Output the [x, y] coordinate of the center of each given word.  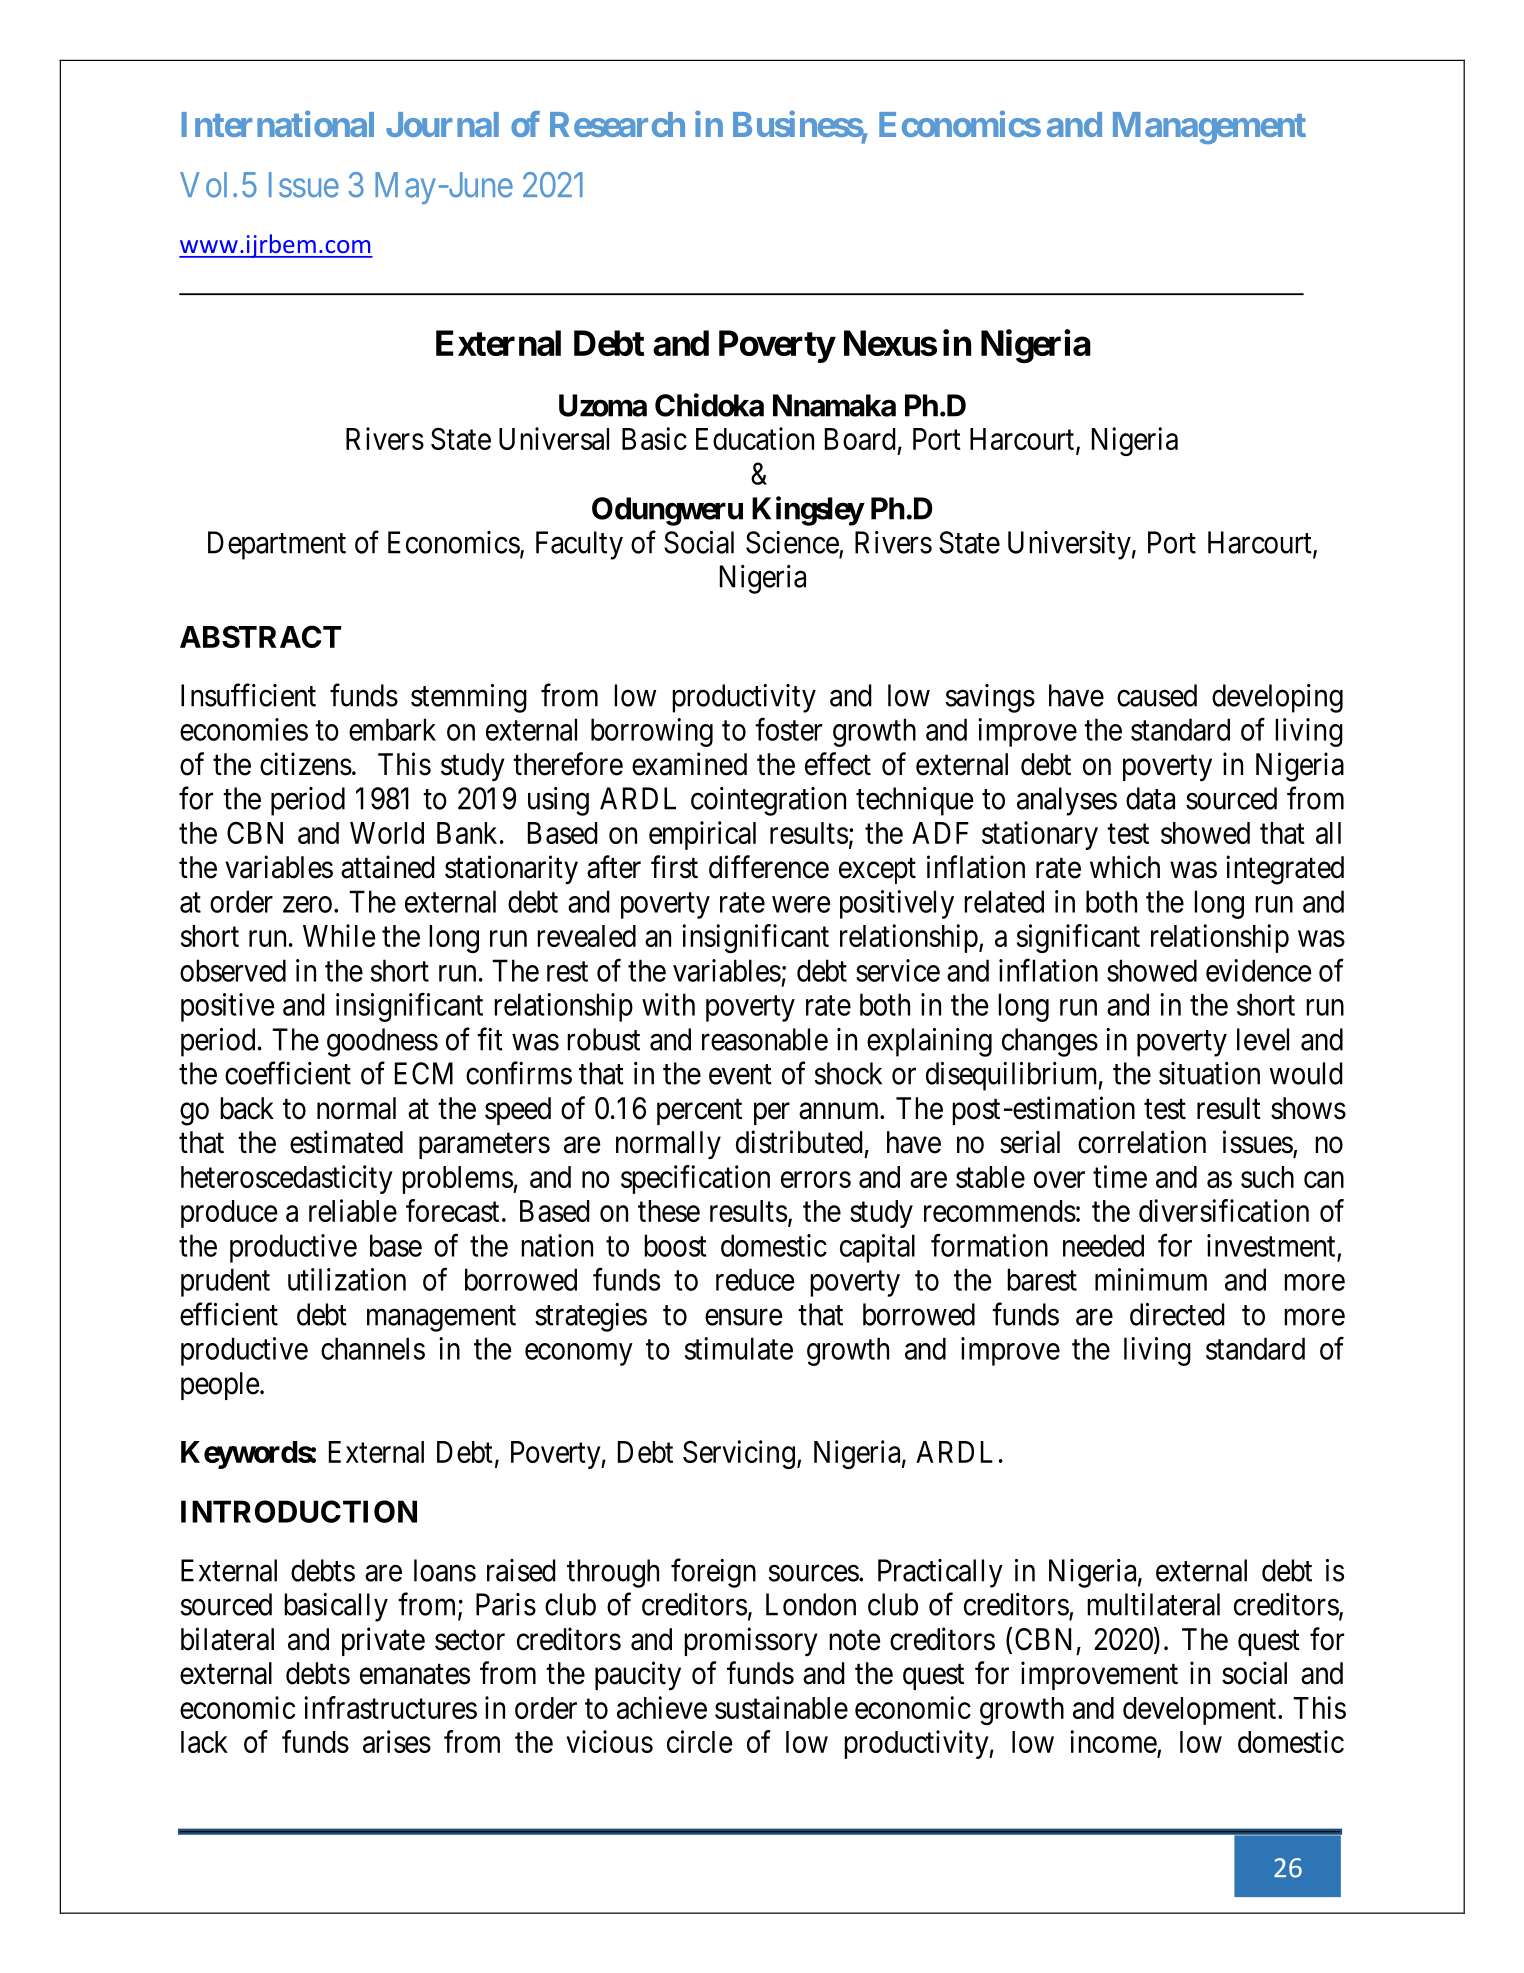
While [339, 935]
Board [860, 439]
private [383, 1641]
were [801, 904]
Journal [442, 124]
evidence [1258, 970]
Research [617, 124]
